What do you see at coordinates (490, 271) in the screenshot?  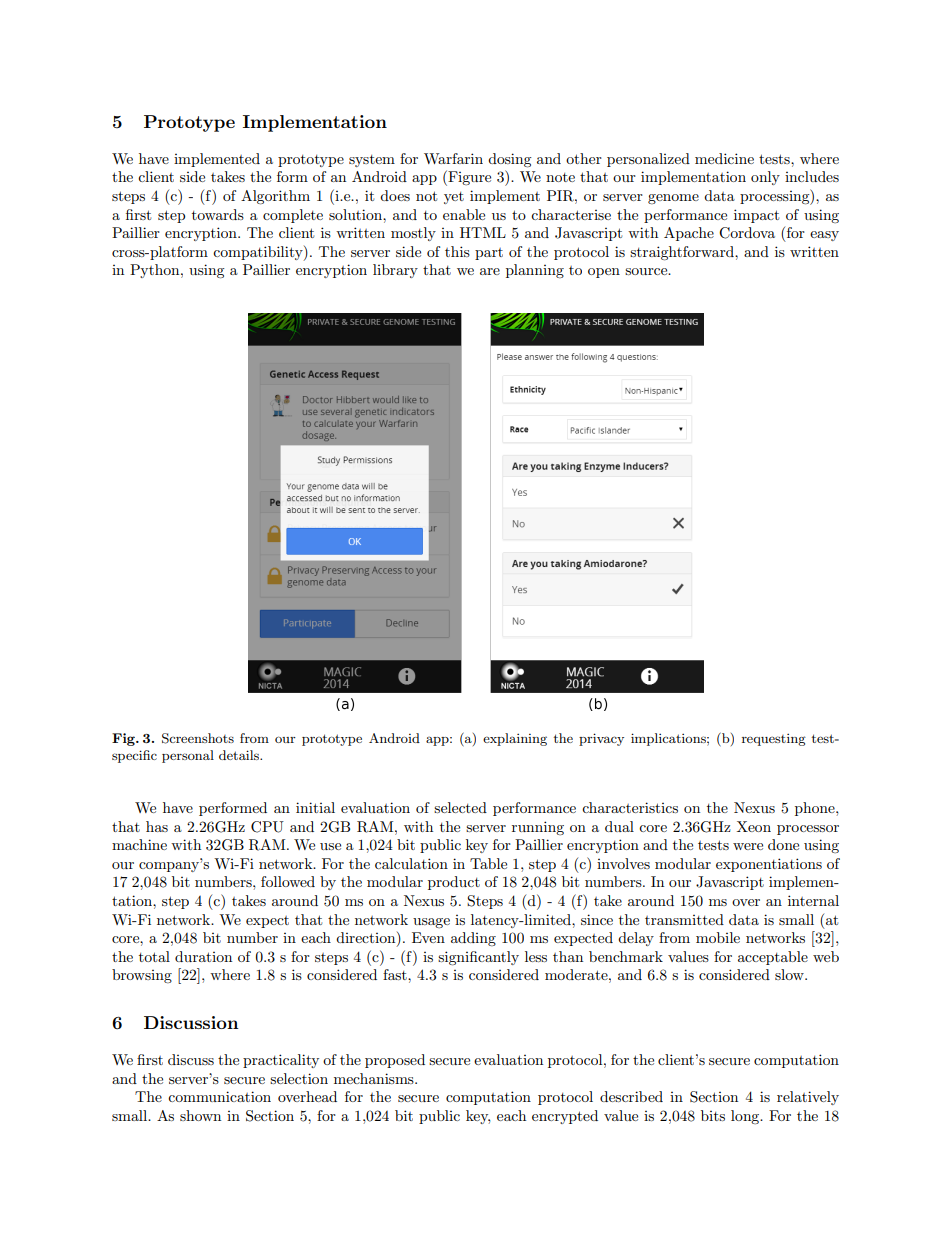 I see `are` at bounding box center [490, 271].
